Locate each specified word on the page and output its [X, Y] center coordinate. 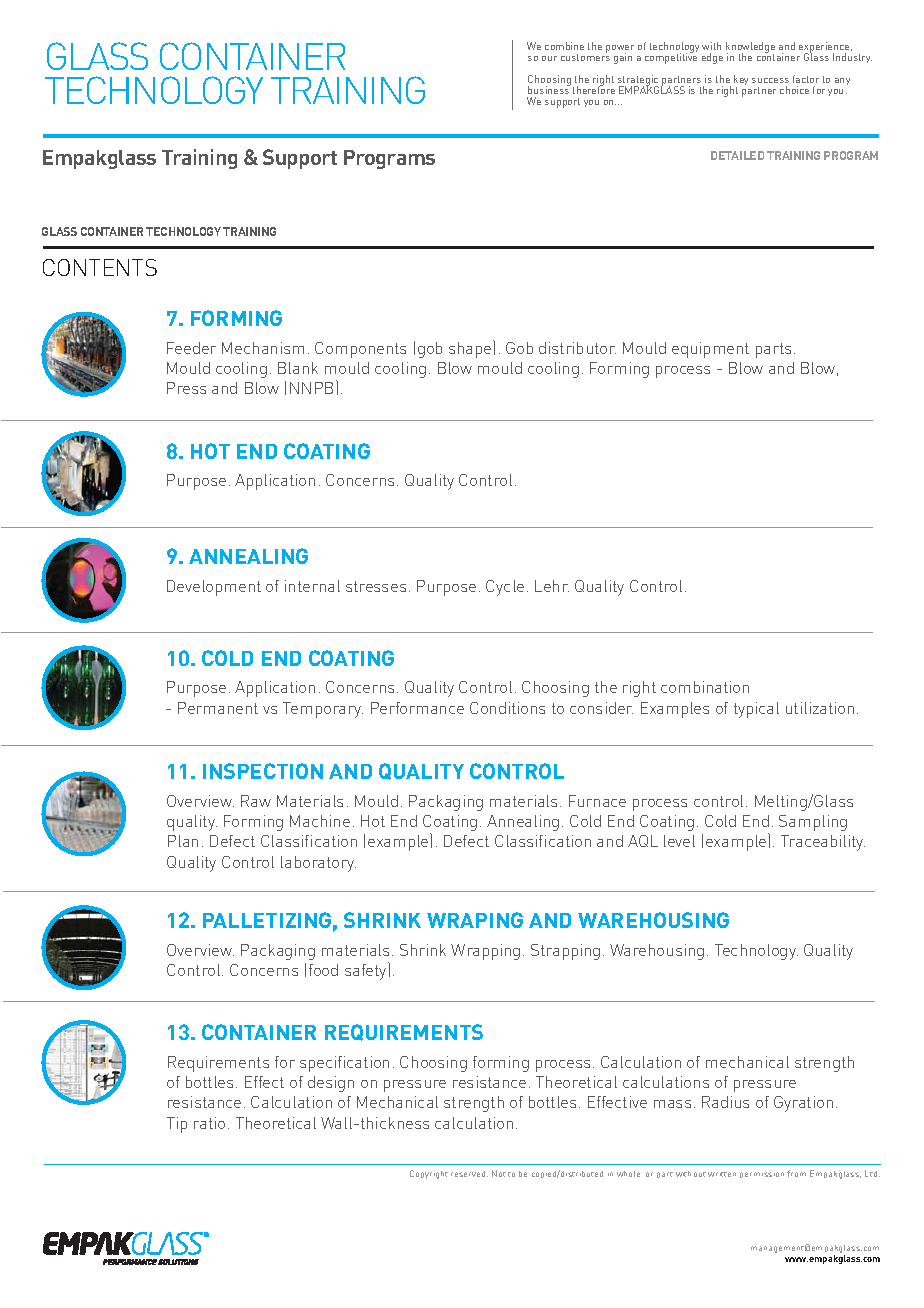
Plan [183, 841]
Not [499, 1173]
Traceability [823, 843]
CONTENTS [100, 267]
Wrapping [485, 952]
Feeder [191, 348]
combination [705, 687]
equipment [710, 350]
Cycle [505, 588]
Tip [177, 1125]
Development [214, 588]
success [770, 80]
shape [471, 349]
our [549, 58]
